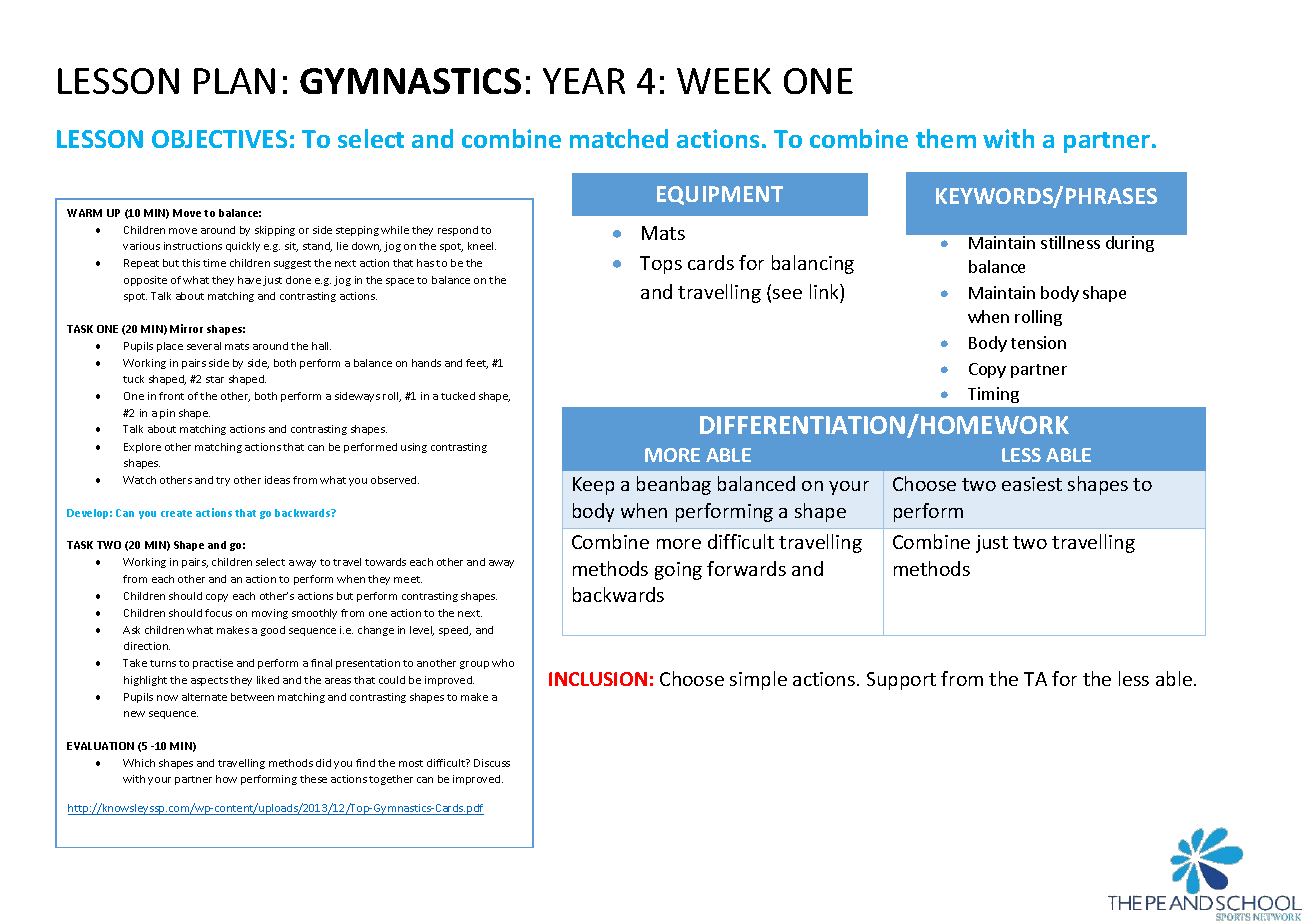 This document has width=1308, height=924. What do you see at coordinates (139, 763) in the document?
I see `Which` at bounding box center [139, 763].
